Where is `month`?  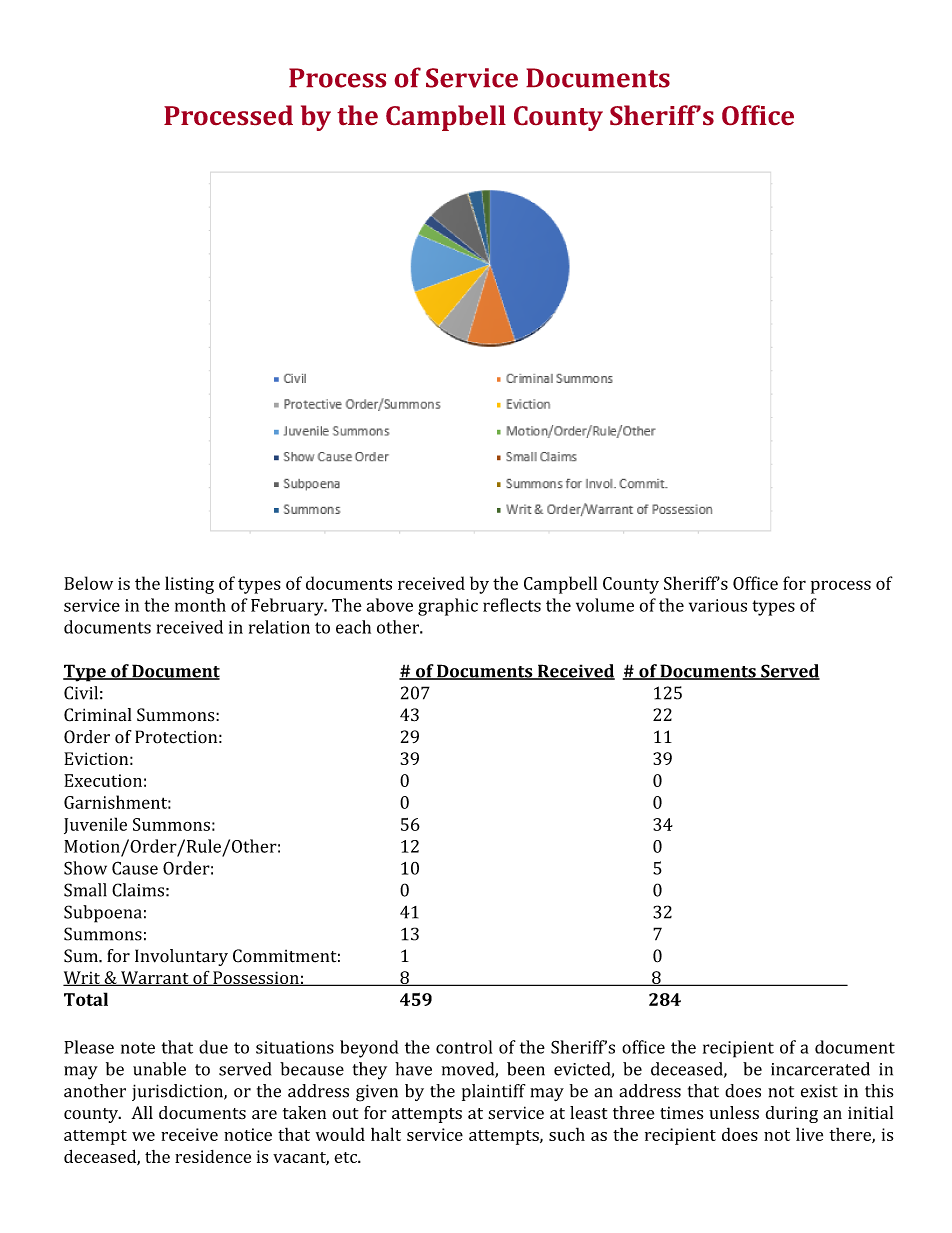 month is located at coordinates (200, 605).
